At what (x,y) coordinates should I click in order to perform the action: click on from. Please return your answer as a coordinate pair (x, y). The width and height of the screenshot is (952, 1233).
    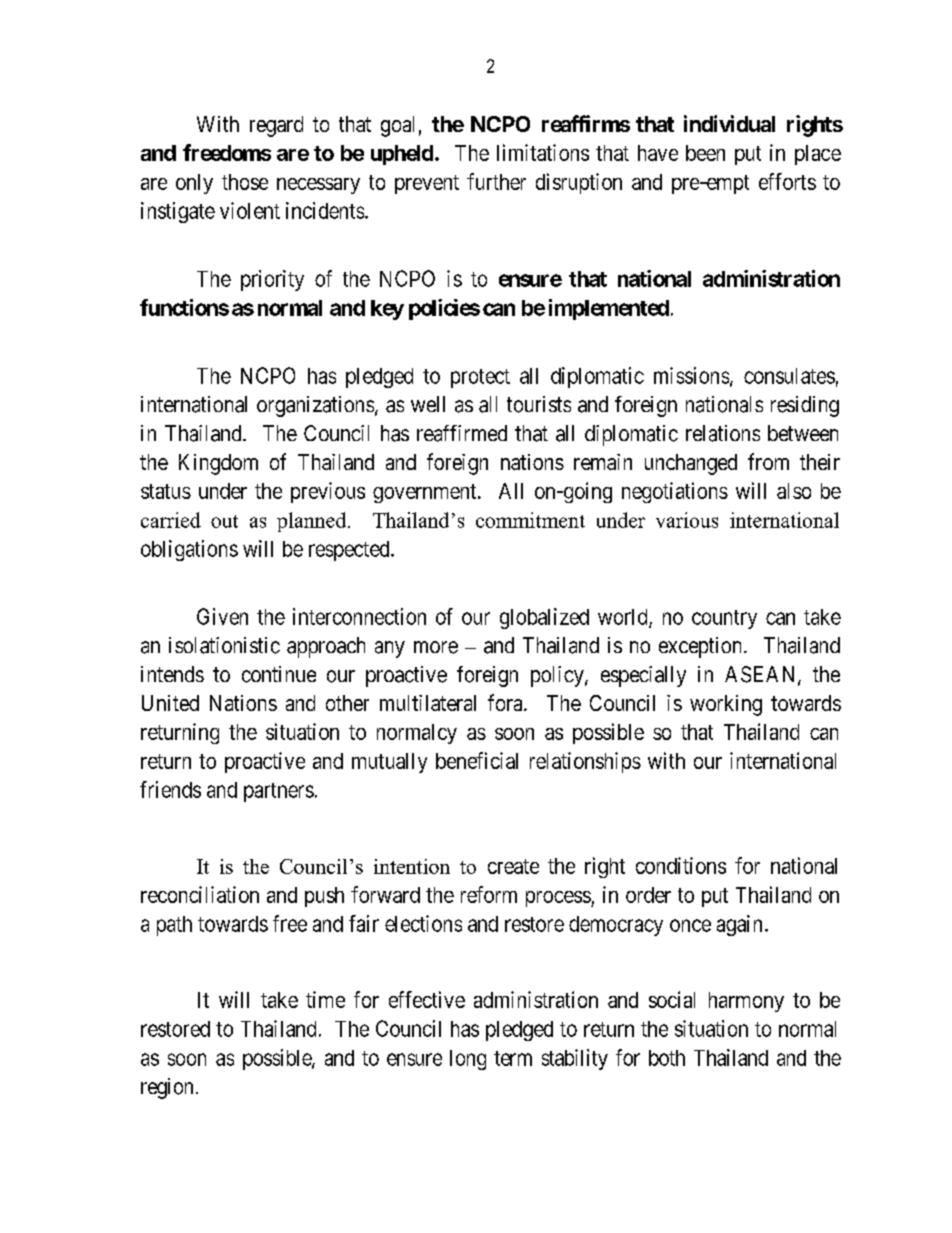
    Looking at the image, I should click on (768, 461).
